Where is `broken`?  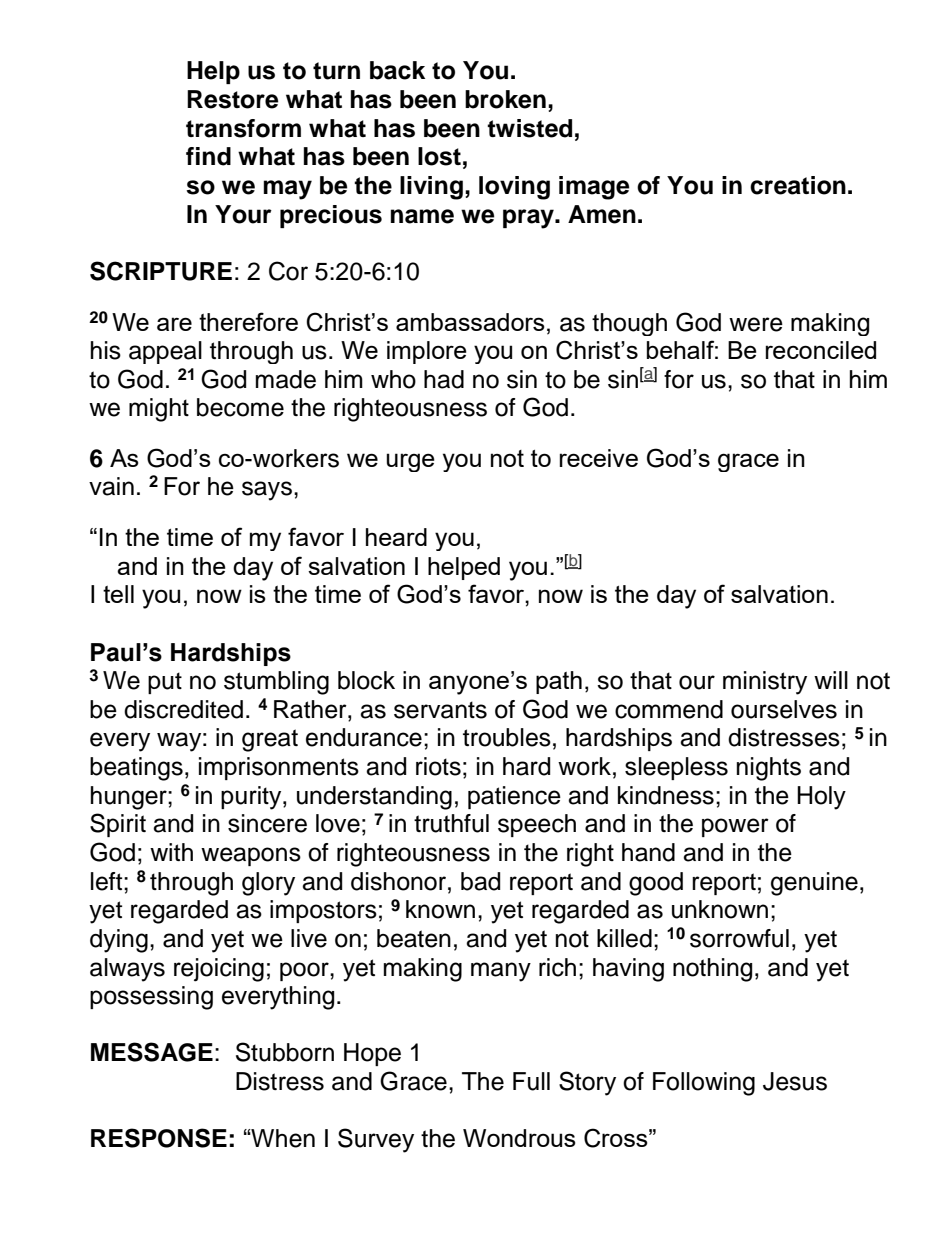 broken is located at coordinates (505, 99).
